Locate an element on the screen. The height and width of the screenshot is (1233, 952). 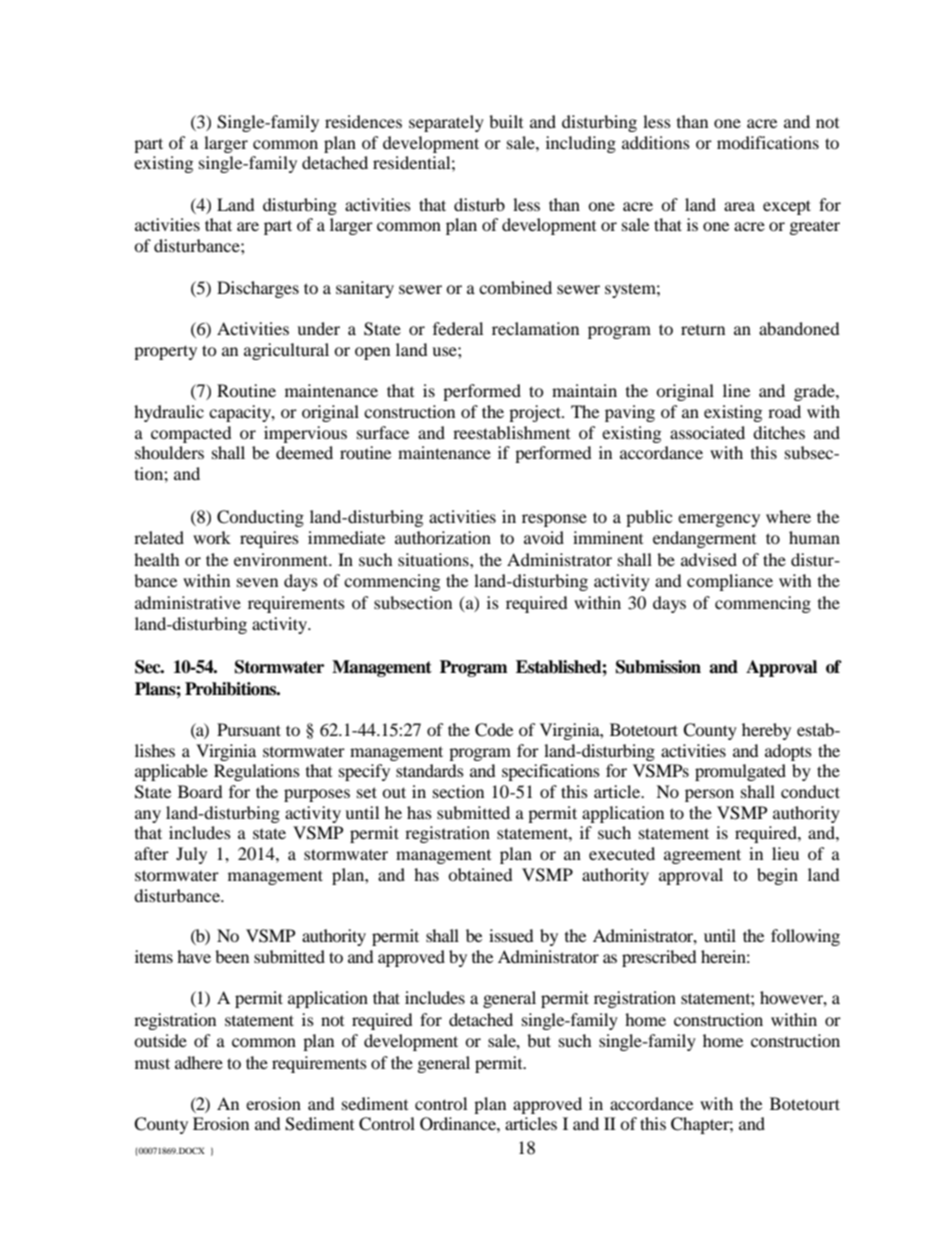
avoid is located at coordinates (544, 537).
